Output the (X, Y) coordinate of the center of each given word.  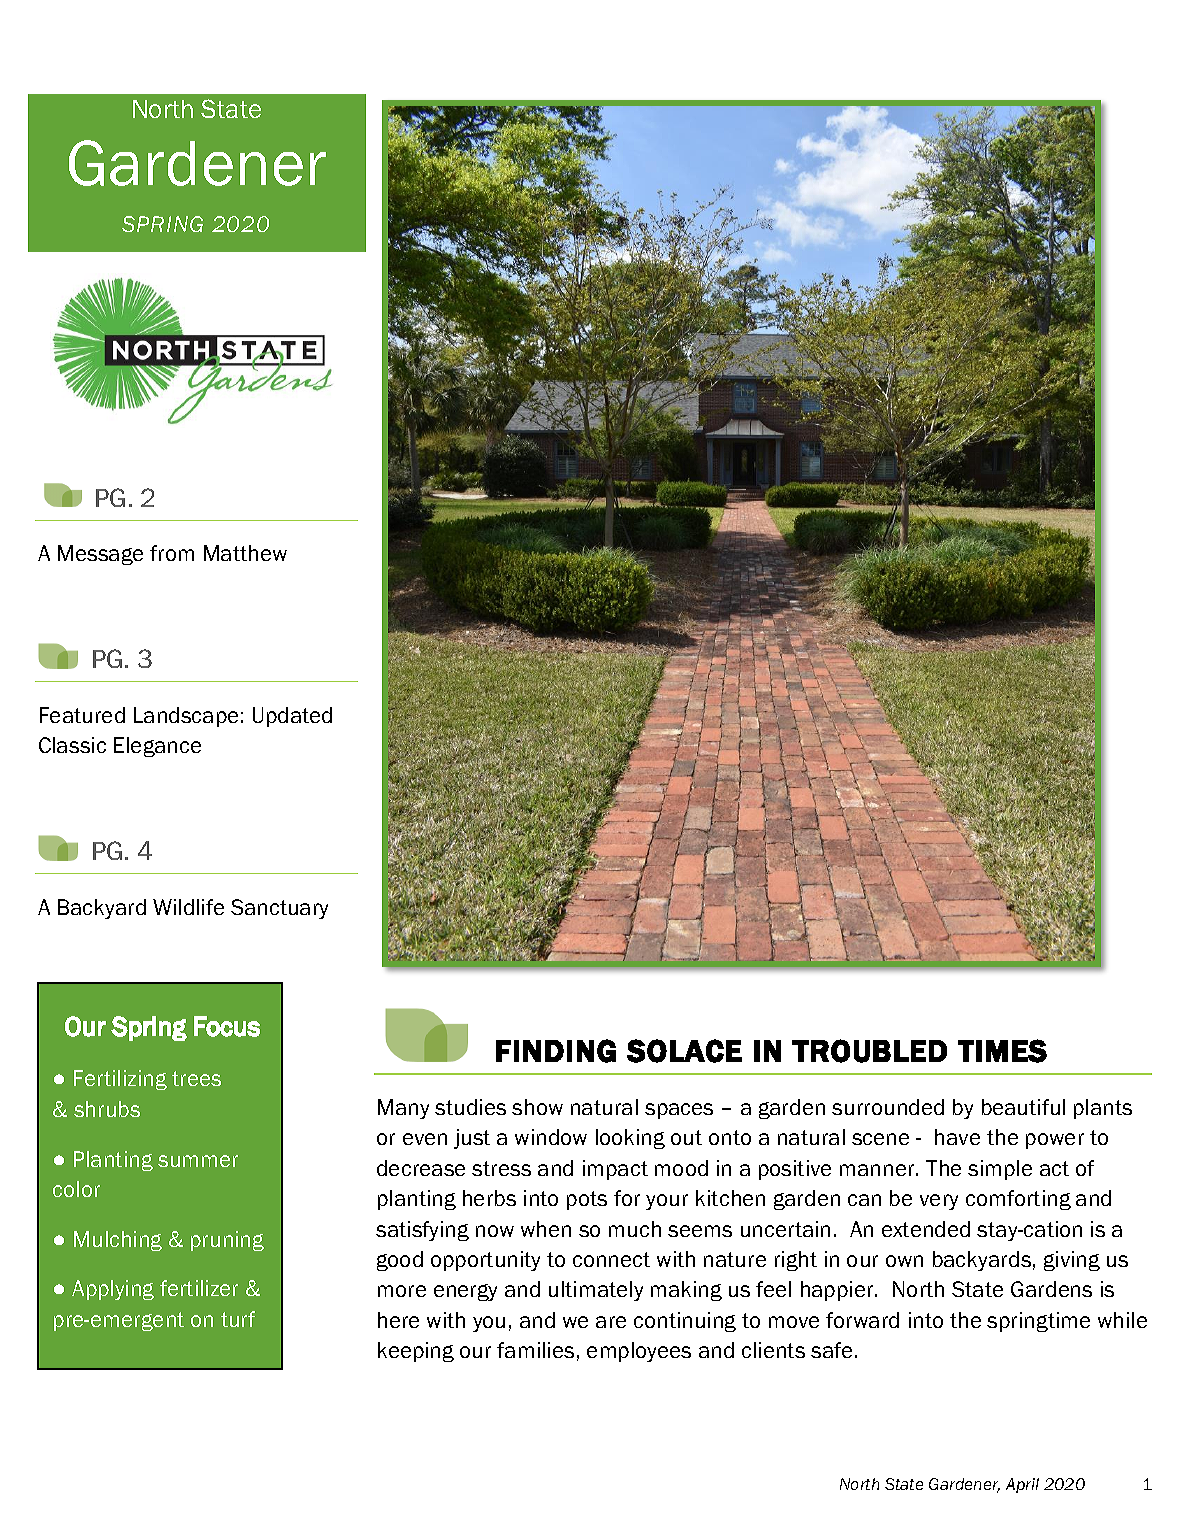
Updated (292, 717)
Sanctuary (279, 909)
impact (615, 1170)
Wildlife (188, 907)
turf (238, 1319)
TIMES (1002, 1051)
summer (198, 1161)
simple (1000, 1170)
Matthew (245, 553)
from (172, 553)
